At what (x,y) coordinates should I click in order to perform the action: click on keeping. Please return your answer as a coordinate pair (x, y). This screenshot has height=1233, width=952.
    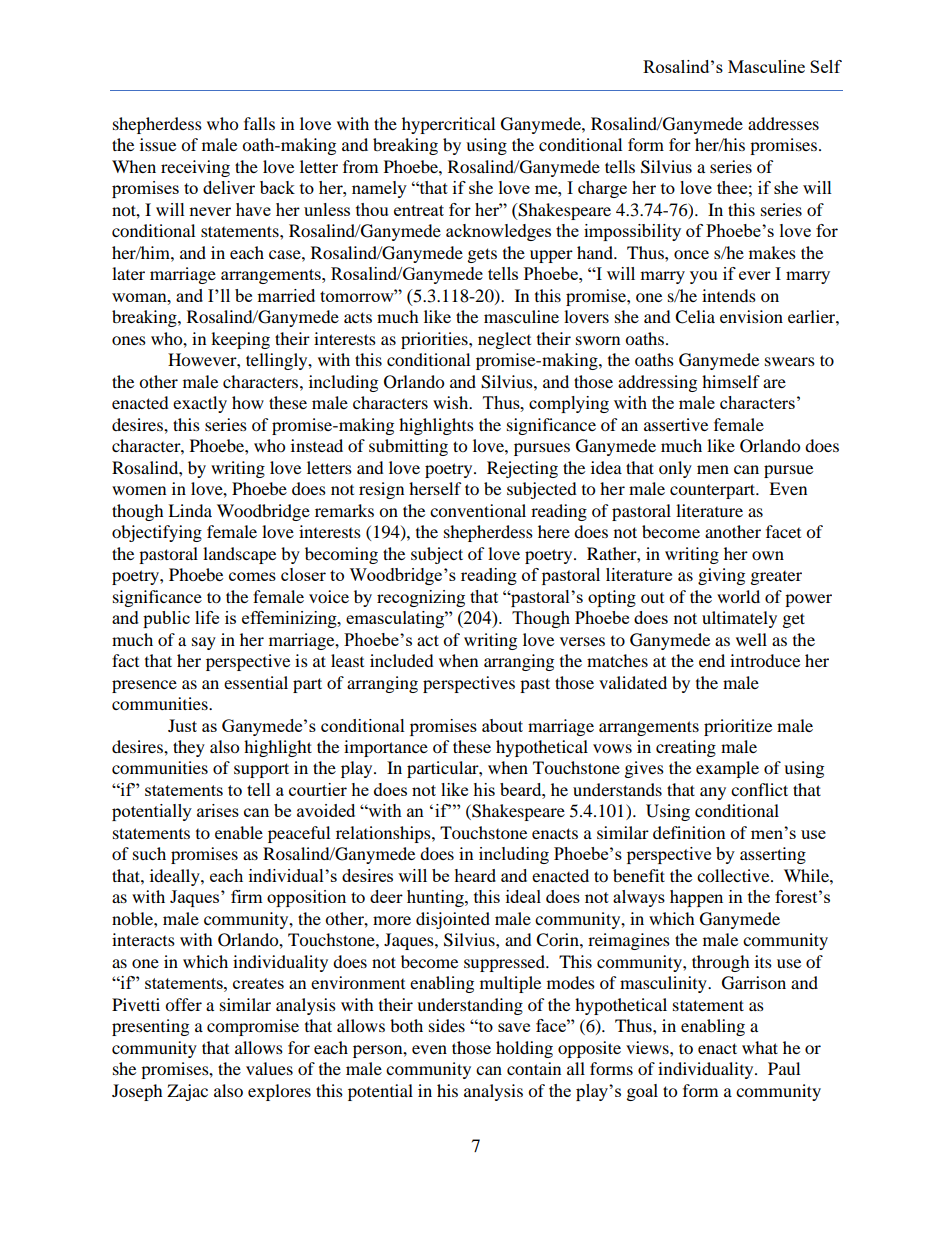
    Looking at the image, I should click on (240, 340).
